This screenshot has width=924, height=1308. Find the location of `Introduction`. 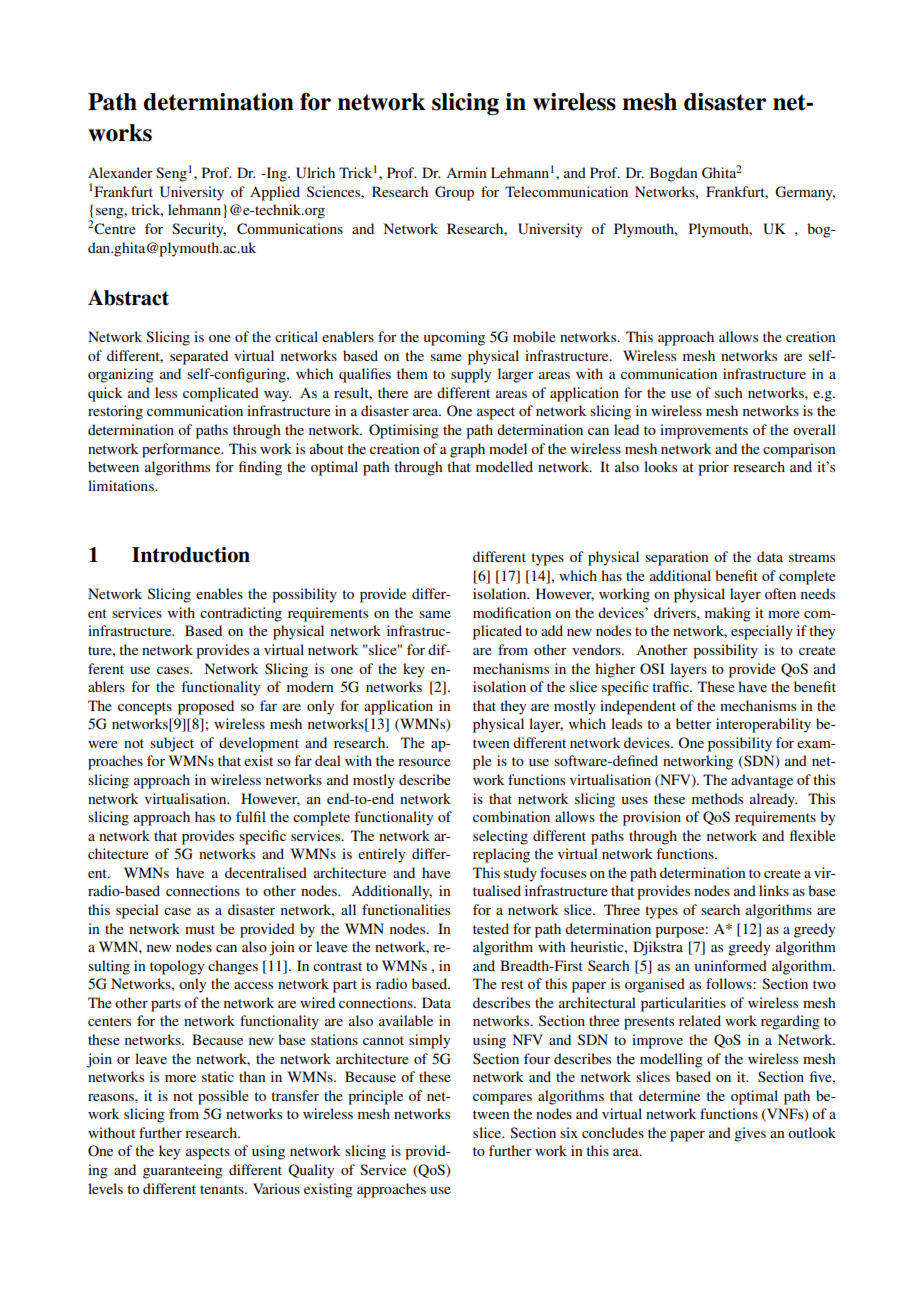

Introduction is located at coordinates (191, 555).
